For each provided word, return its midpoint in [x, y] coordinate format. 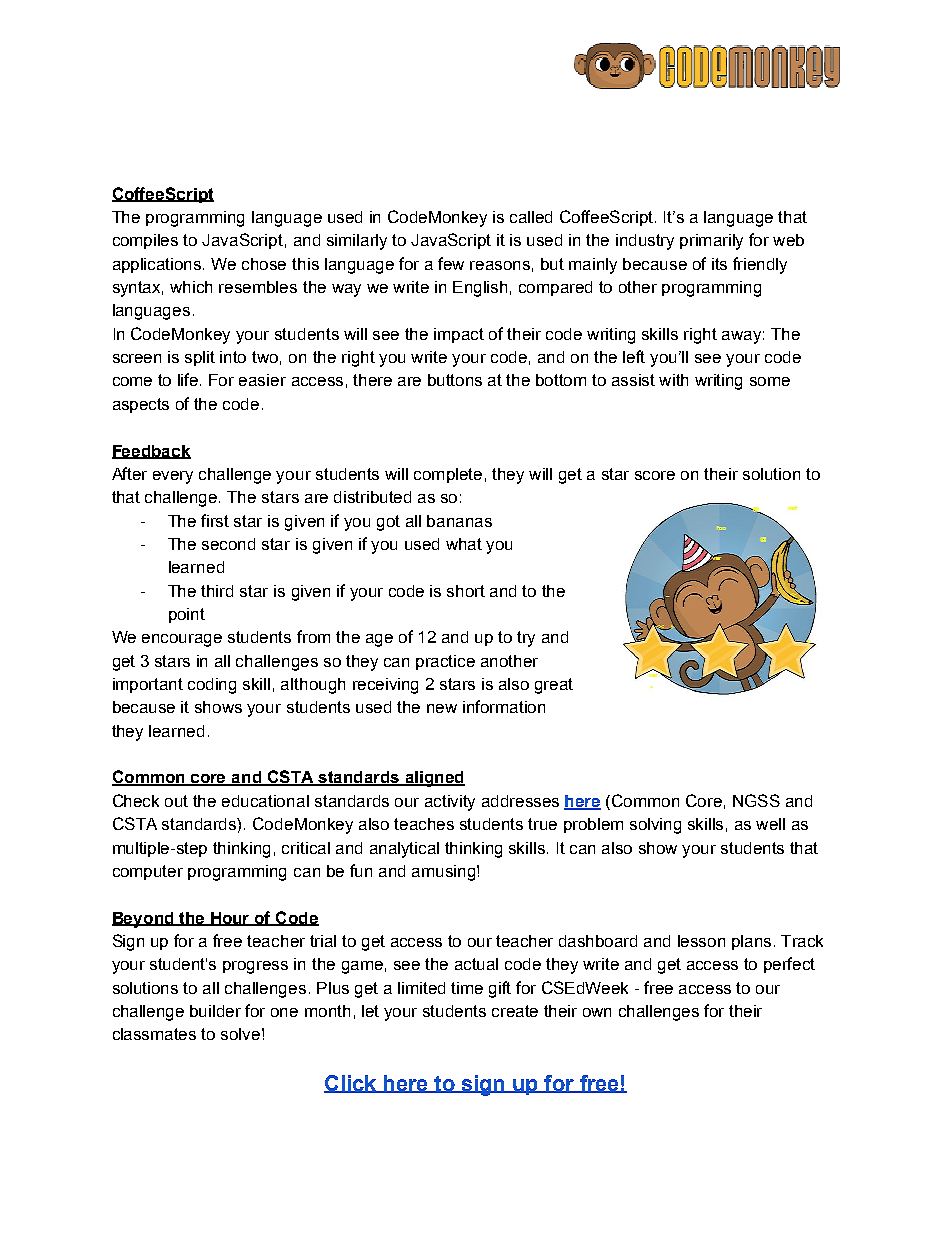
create [515, 1011]
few [451, 263]
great [554, 686]
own [597, 1012]
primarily [711, 242]
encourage [182, 640]
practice [445, 662]
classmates [154, 1034]
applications [158, 265]
